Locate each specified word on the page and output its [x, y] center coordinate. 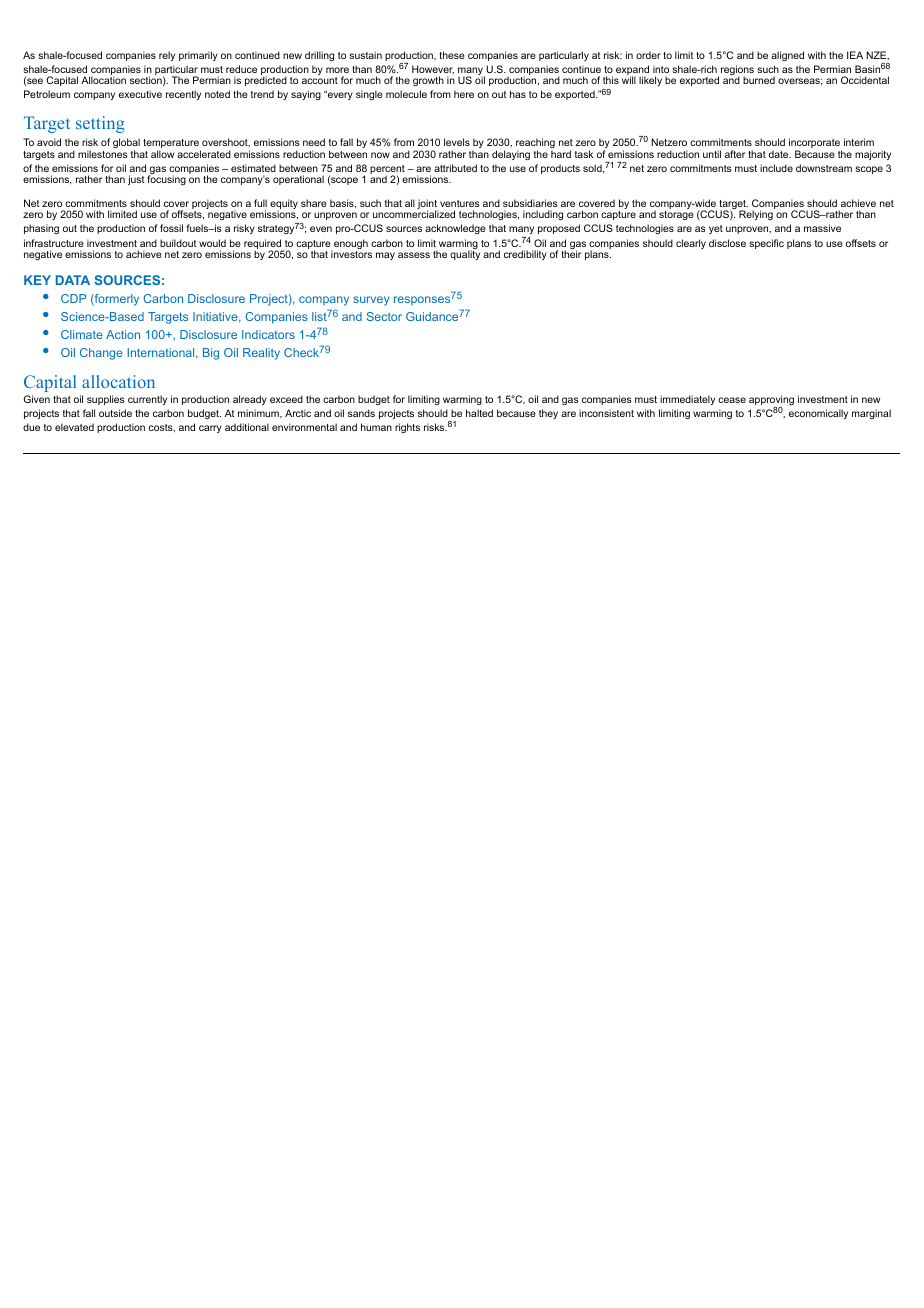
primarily [198, 56]
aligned [787, 56]
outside [115, 413]
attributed [455, 168]
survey [371, 301]
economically [818, 414]
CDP [73, 298]
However [433, 69]
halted [479, 413]
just [136, 180]
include [776, 168]
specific [766, 244]
